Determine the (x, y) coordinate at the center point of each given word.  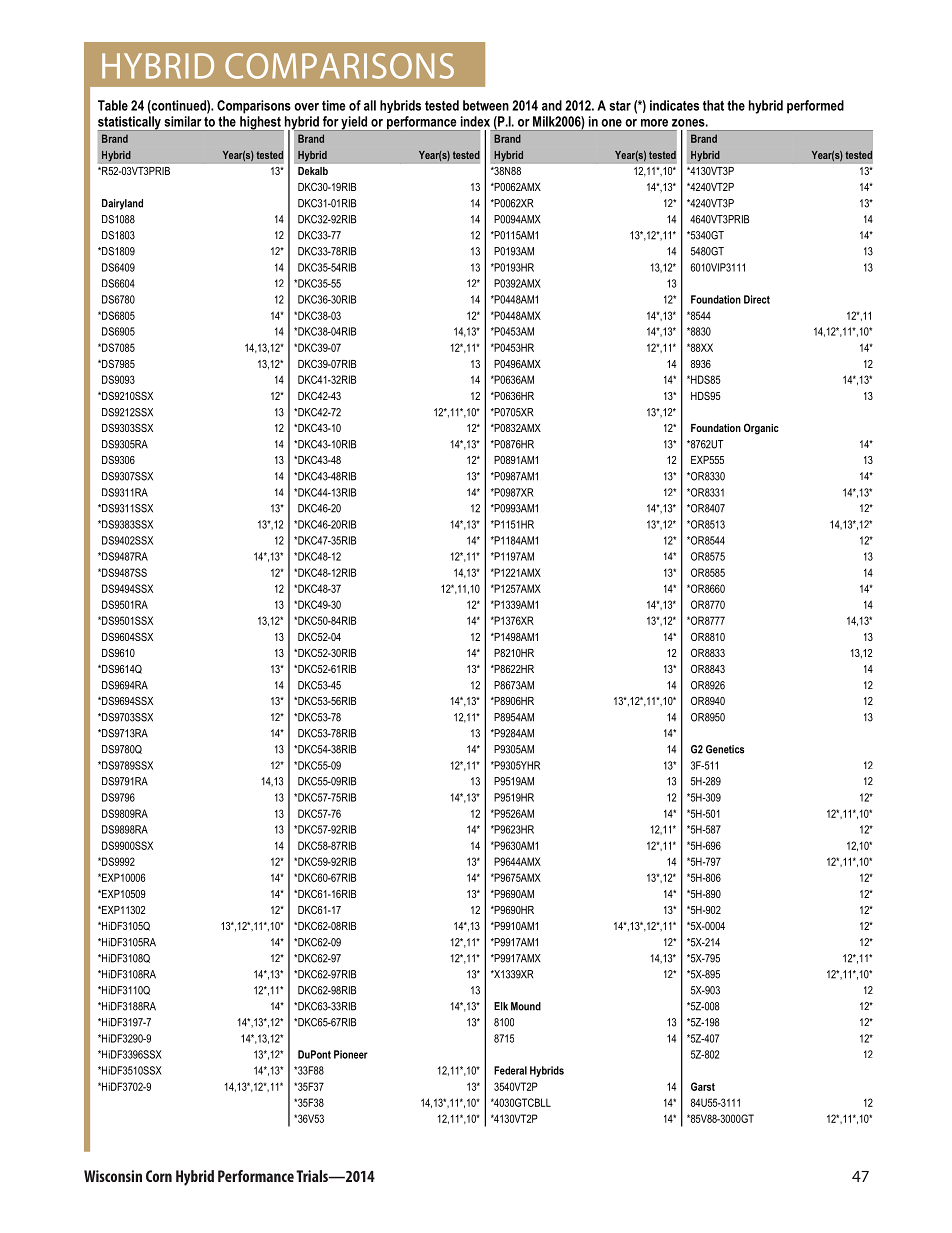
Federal (510, 1070)
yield (354, 123)
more (654, 123)
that (713, 105)
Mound (526, 1006)
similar (183, 121)
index (475, 121)
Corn (159, 1176)
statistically (130, 123)
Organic (761, 429)
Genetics (725, 749)
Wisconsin (113, 1176)
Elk (501, 1006)
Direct (757, 299)
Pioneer (351, 1054)
